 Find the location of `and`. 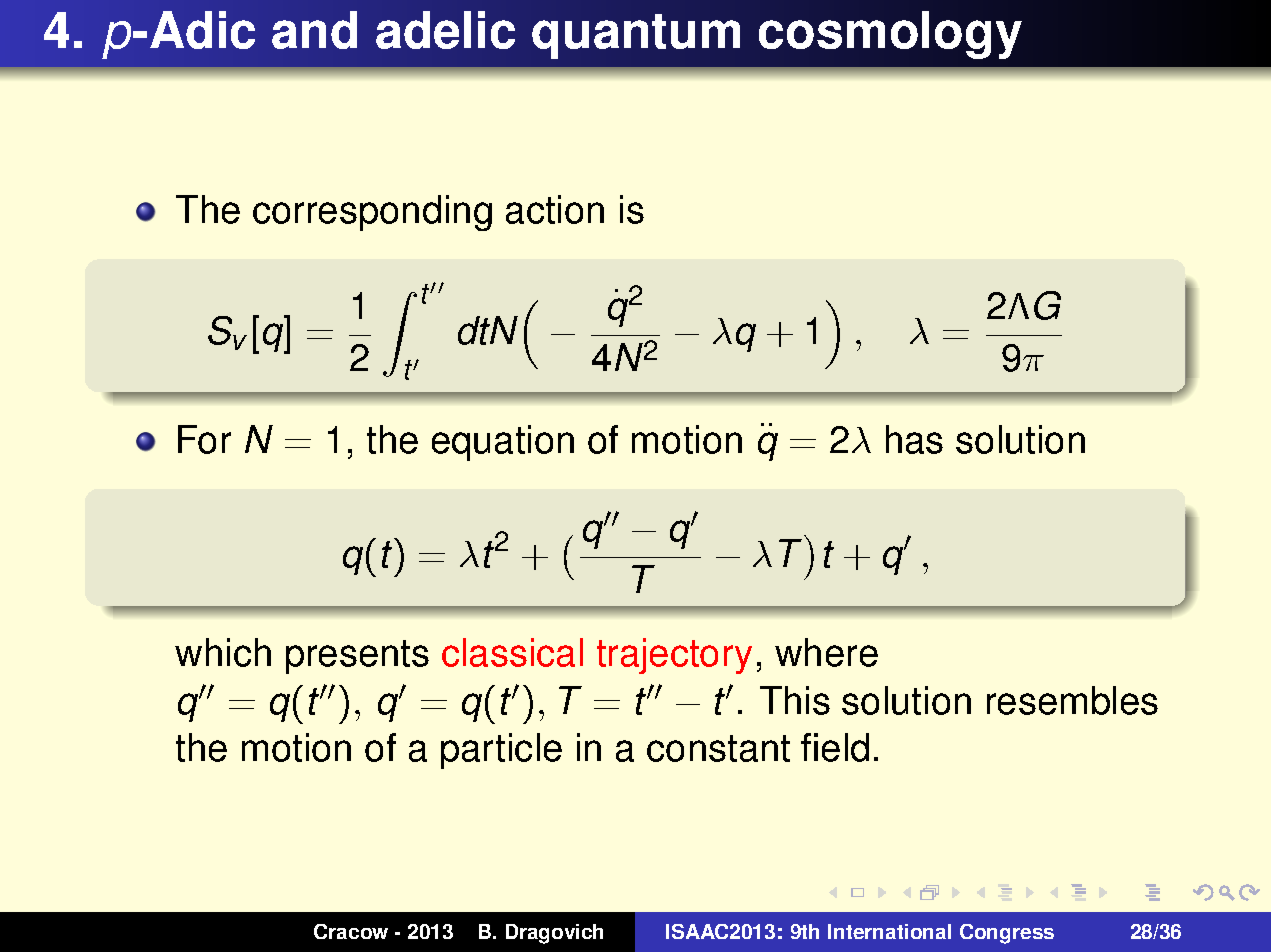

and is located at coordinates (314, 30).
